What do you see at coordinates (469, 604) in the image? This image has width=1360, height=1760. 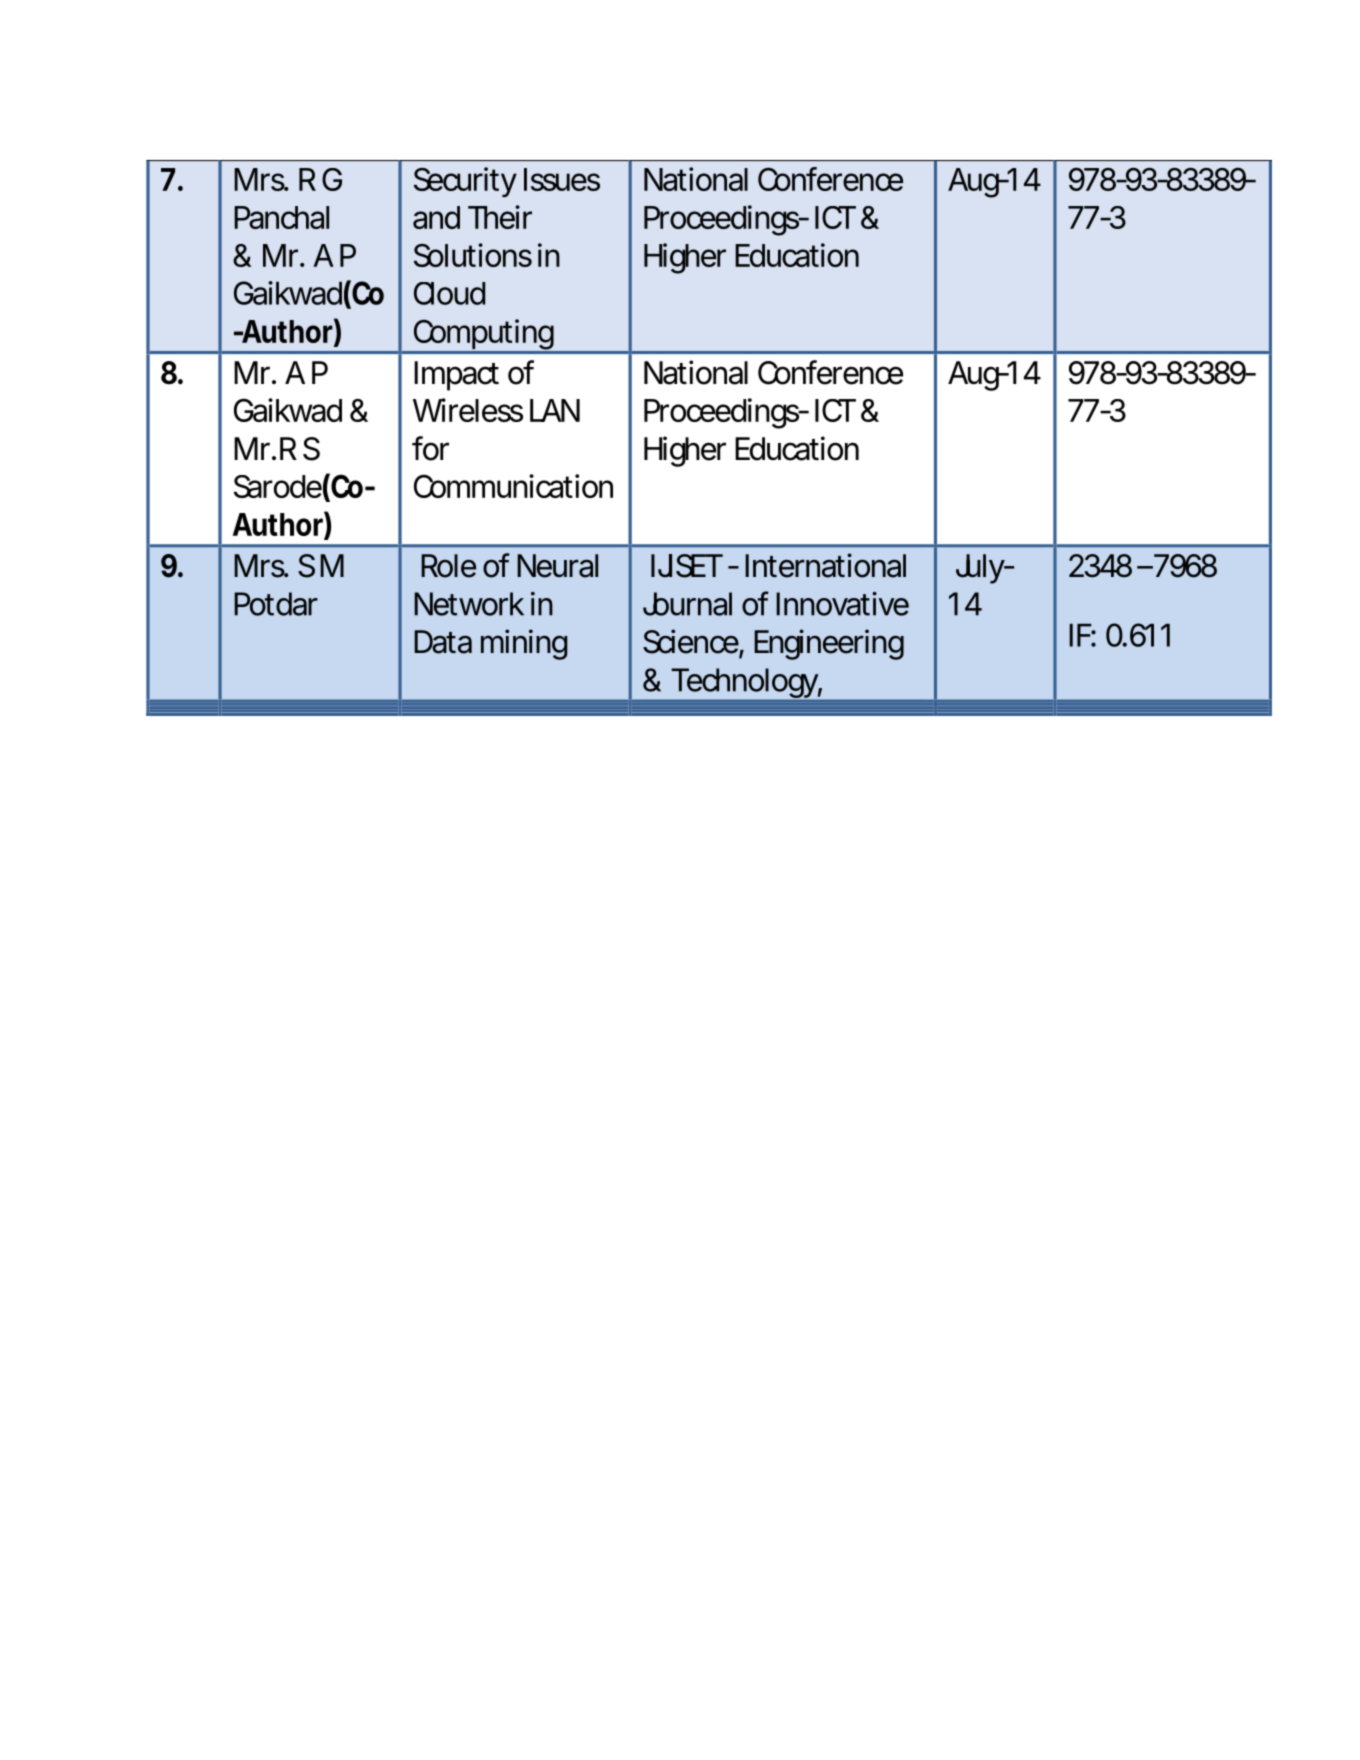 I see `Network` at bounding box center [469, 604].
